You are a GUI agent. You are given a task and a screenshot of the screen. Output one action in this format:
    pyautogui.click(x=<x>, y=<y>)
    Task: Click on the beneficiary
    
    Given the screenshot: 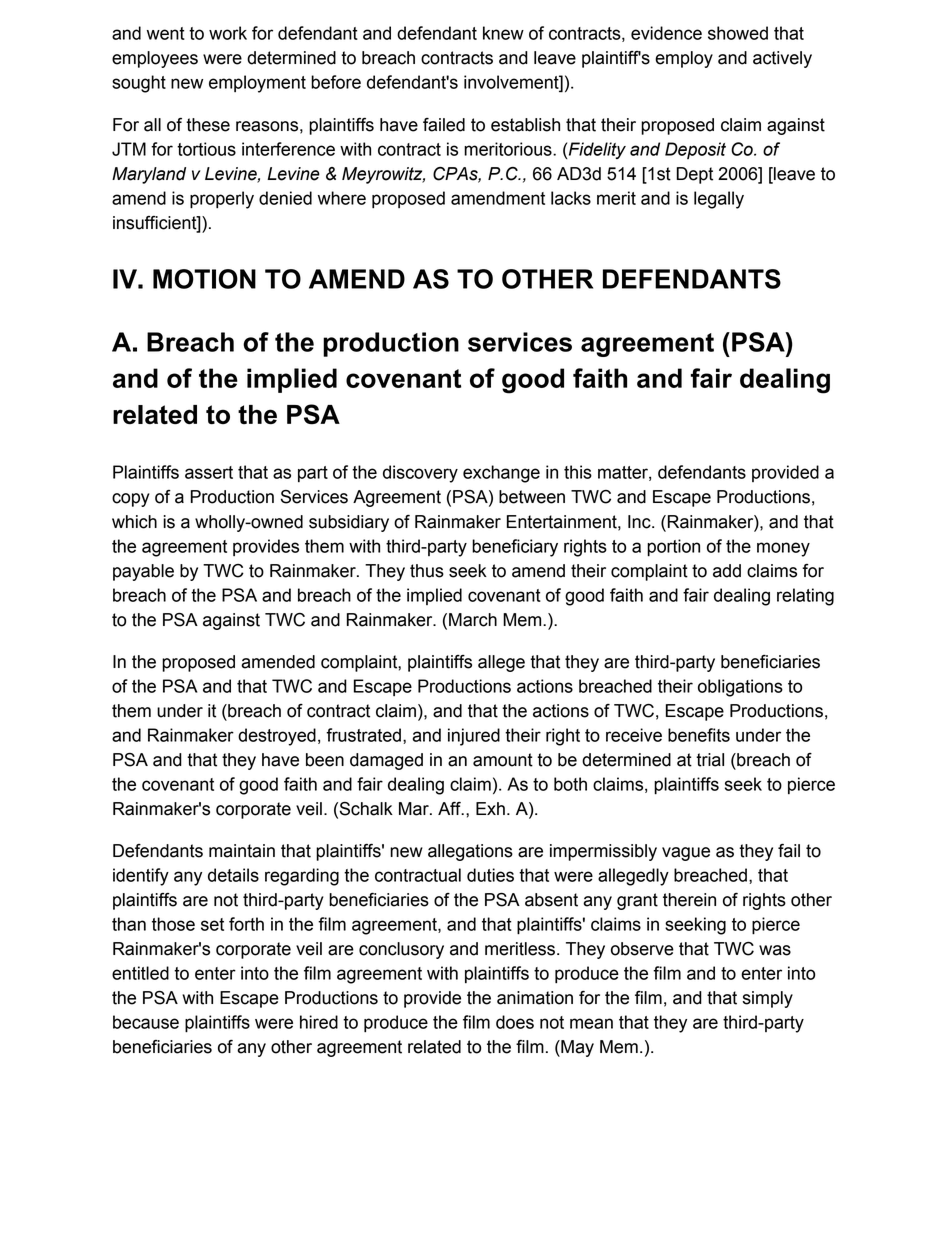 What is the action you would take?
    pyautogui.click(x=515, y=548)
